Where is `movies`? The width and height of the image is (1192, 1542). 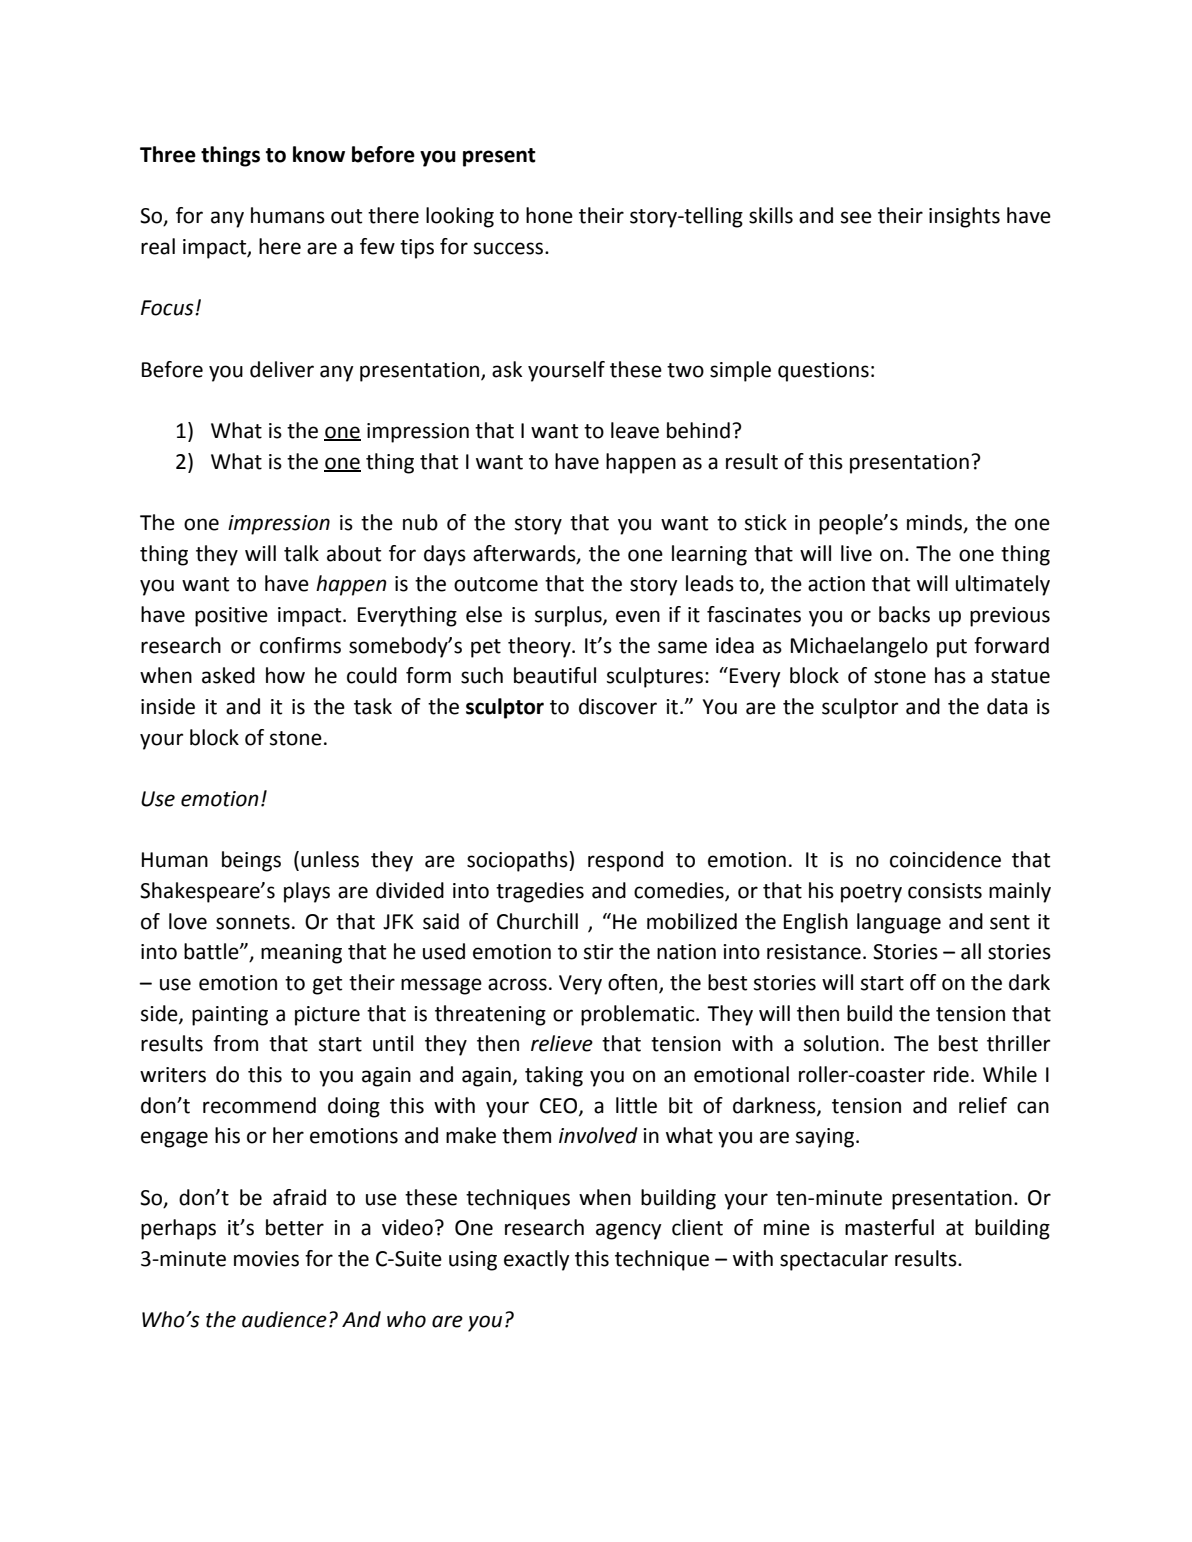 movies is located at coordinates (266, 1259).
